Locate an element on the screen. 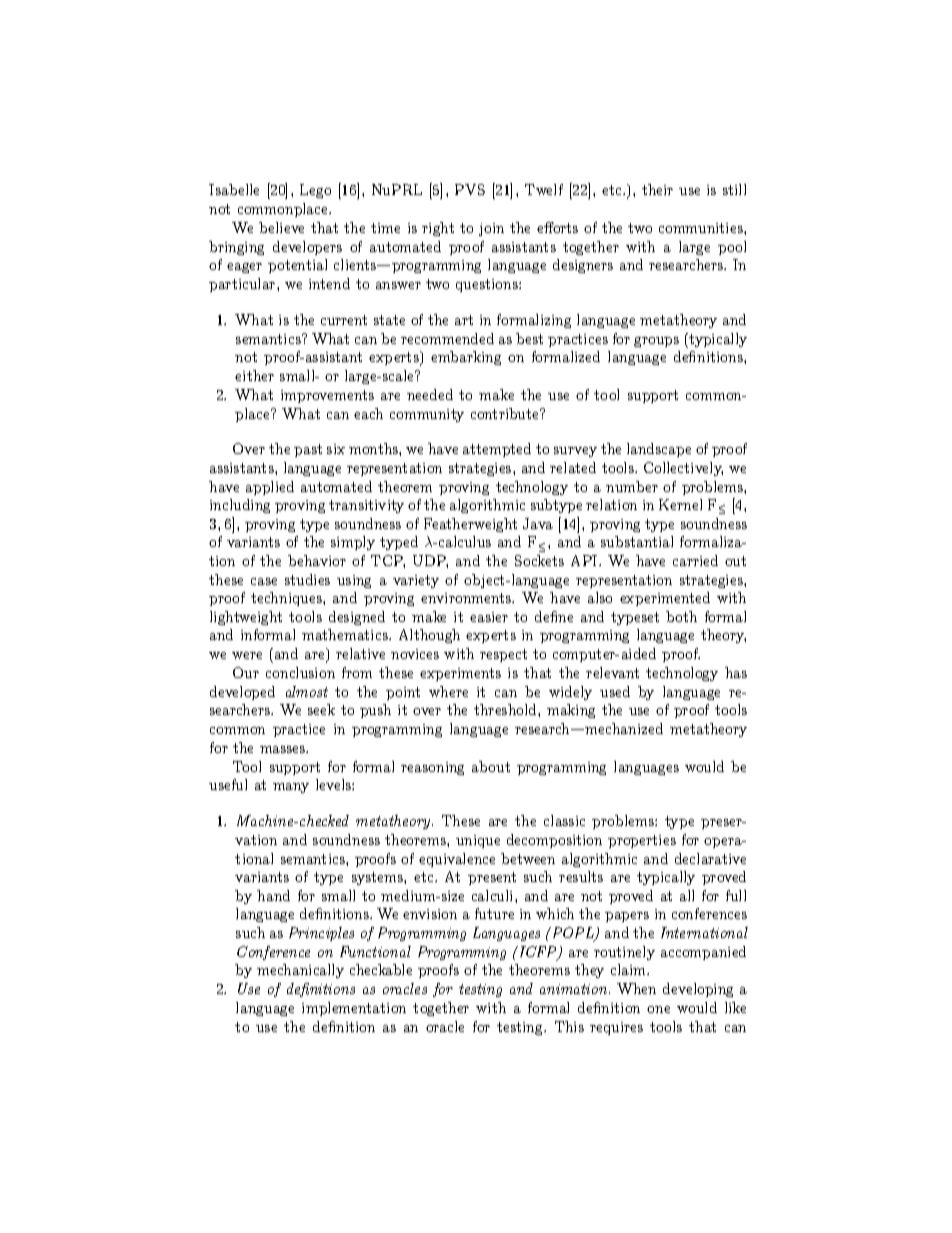 Image resolution: width=952 pixels, height=1233 pixels. both is located at coordinates (681, 616).
